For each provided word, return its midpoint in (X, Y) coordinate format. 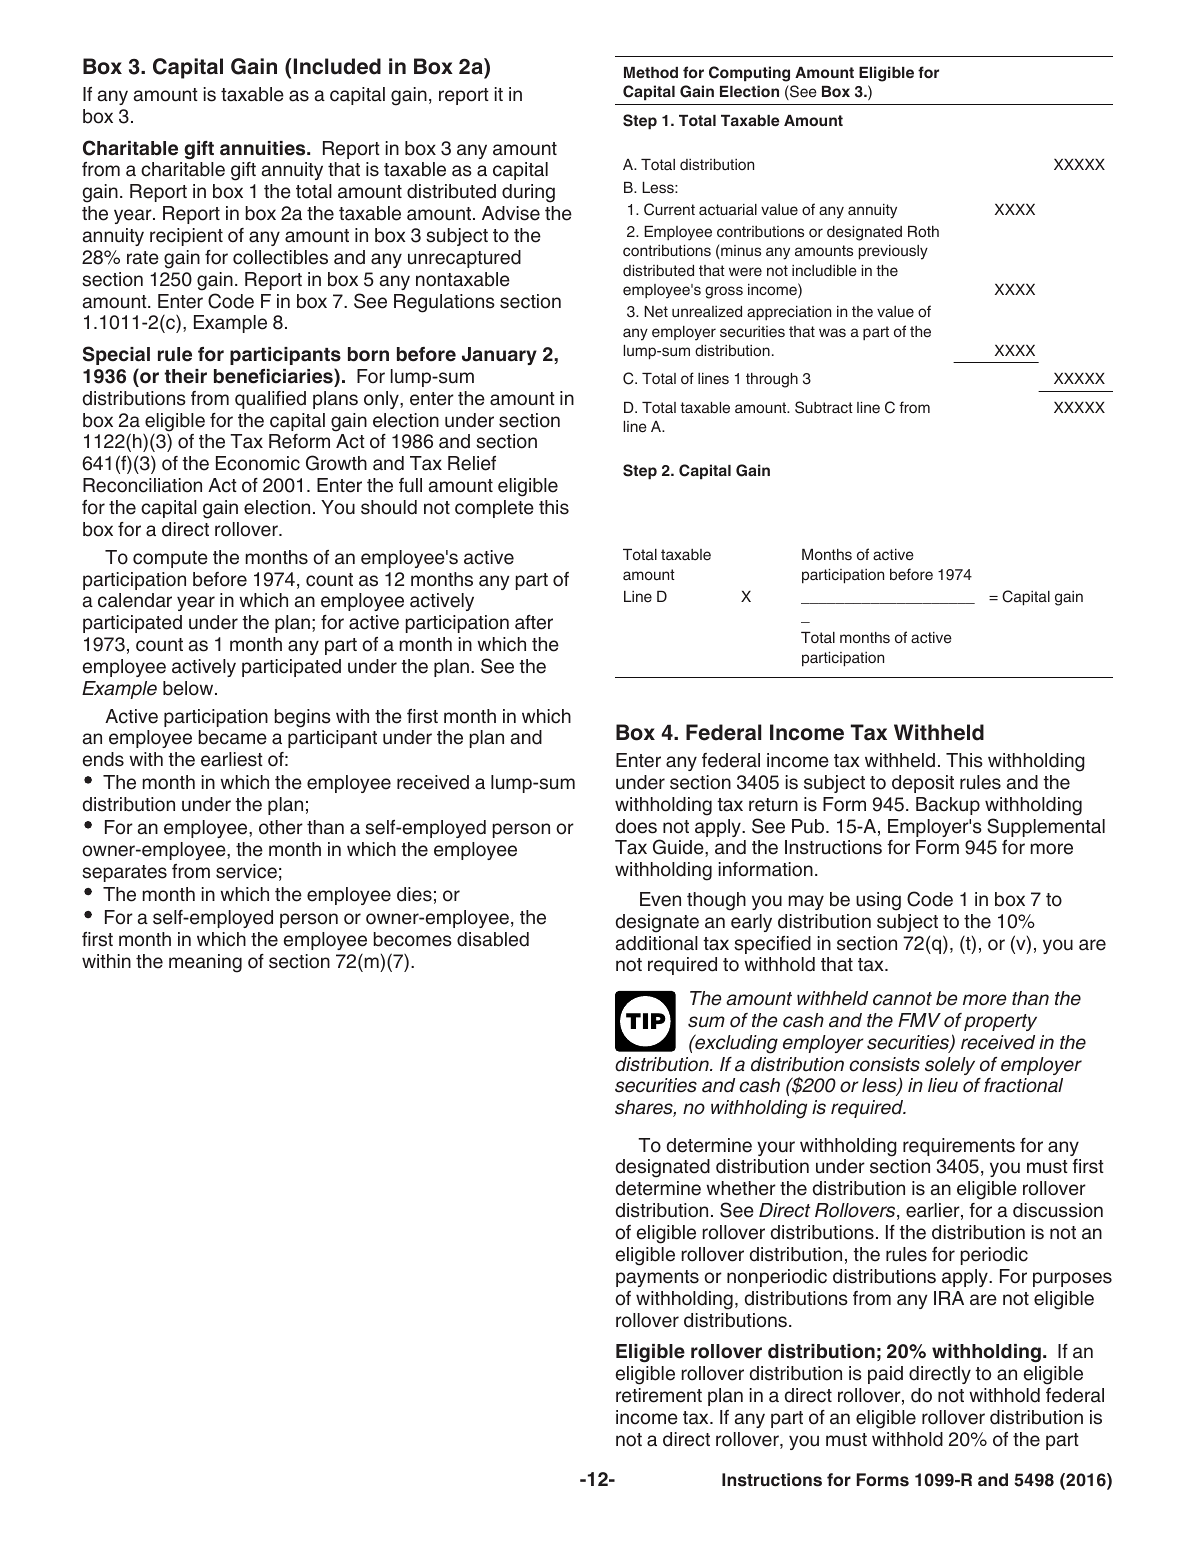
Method (651, 72)
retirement (659, 1395)
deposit (923, 784)
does (636, 826)
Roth (923, 232)
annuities (264, 148)
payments (657, 1278)
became (232, 737)
